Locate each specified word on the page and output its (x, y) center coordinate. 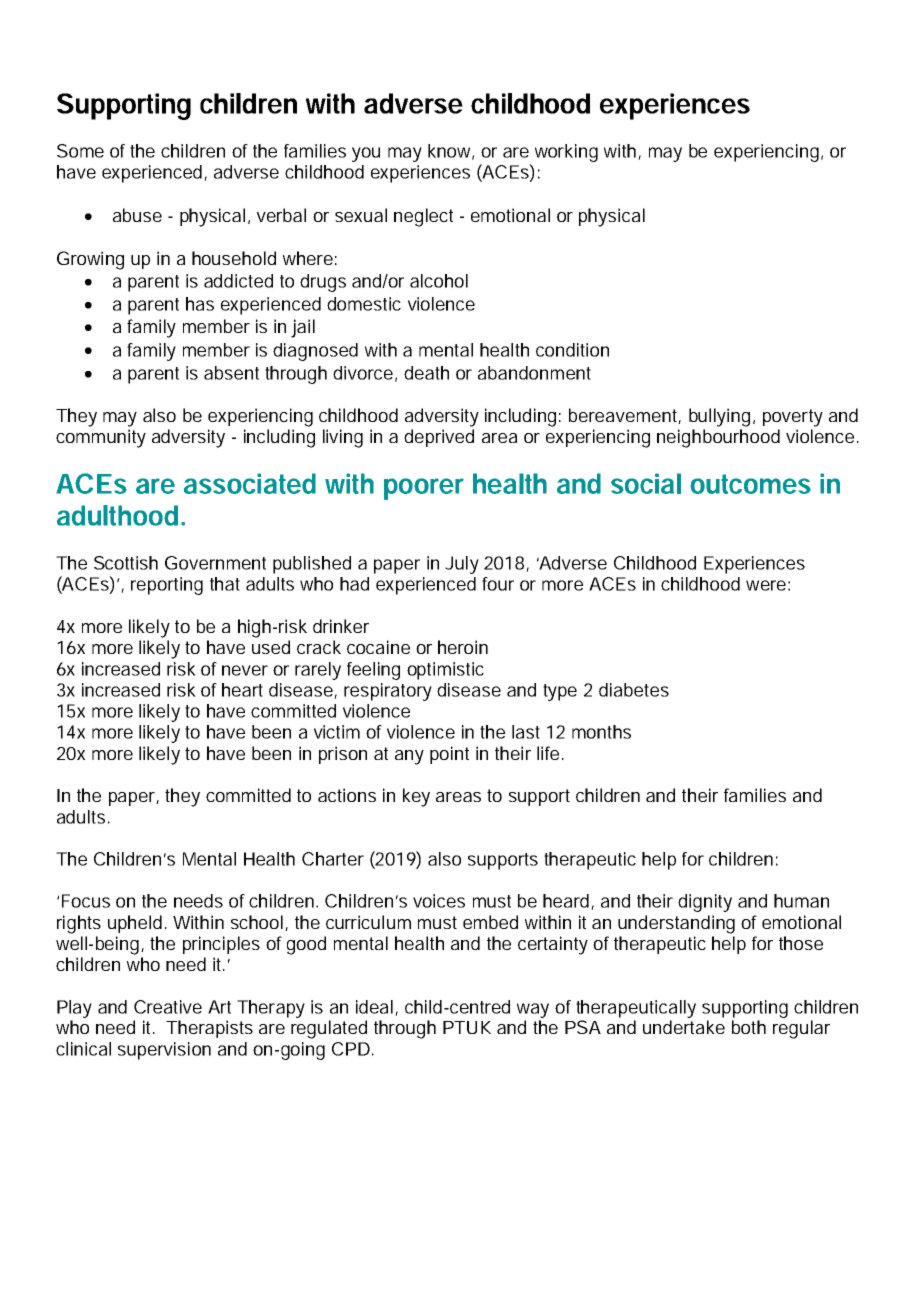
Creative (168, 1007)
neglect (423, 217)
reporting (167, 586)
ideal (374, 1007)
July (462, 565)
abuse (137, 215)
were (766, 585)
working (566, 153)
